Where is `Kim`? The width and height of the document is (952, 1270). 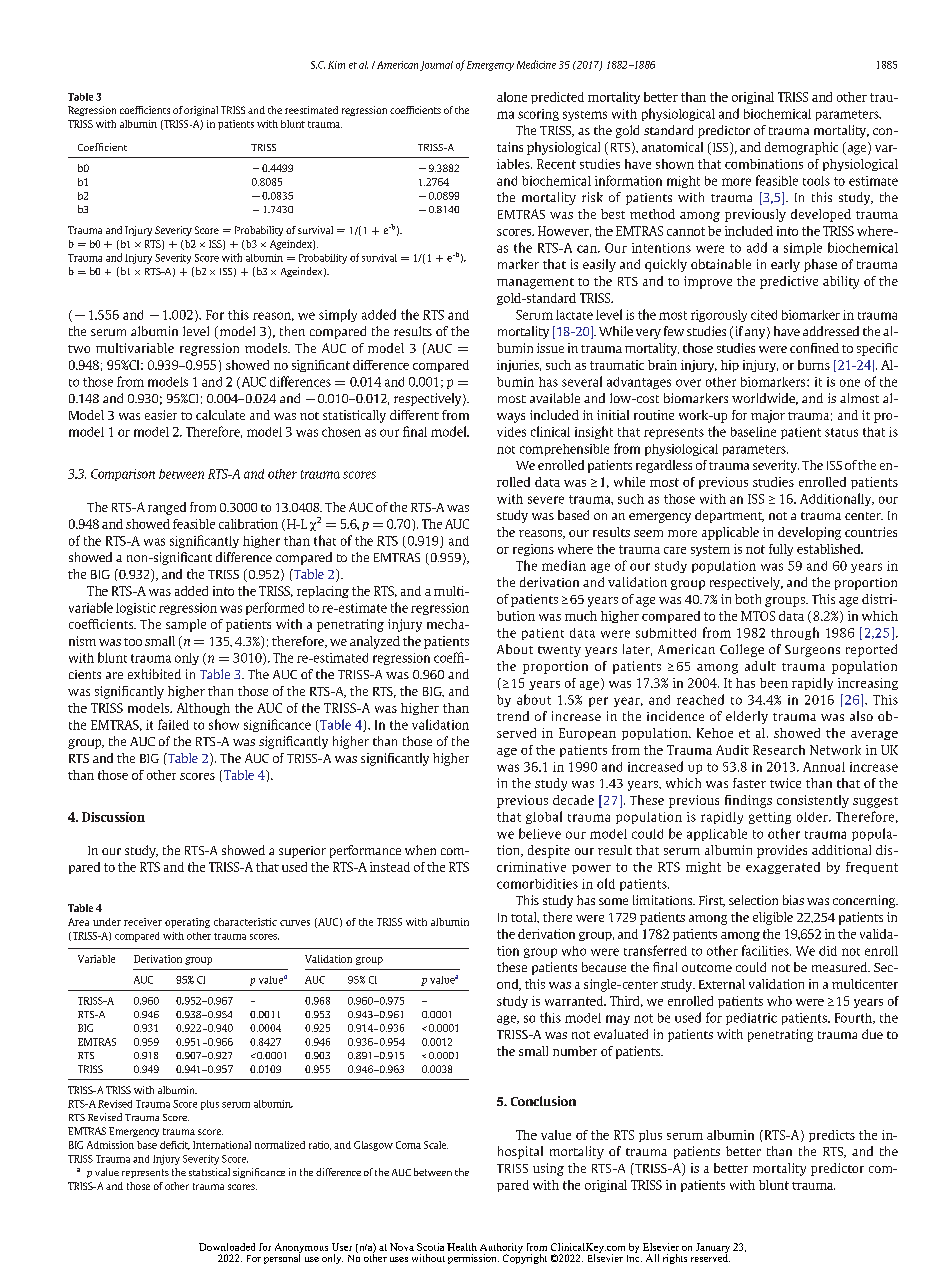
Kim is located at coordinates (336, 65).
